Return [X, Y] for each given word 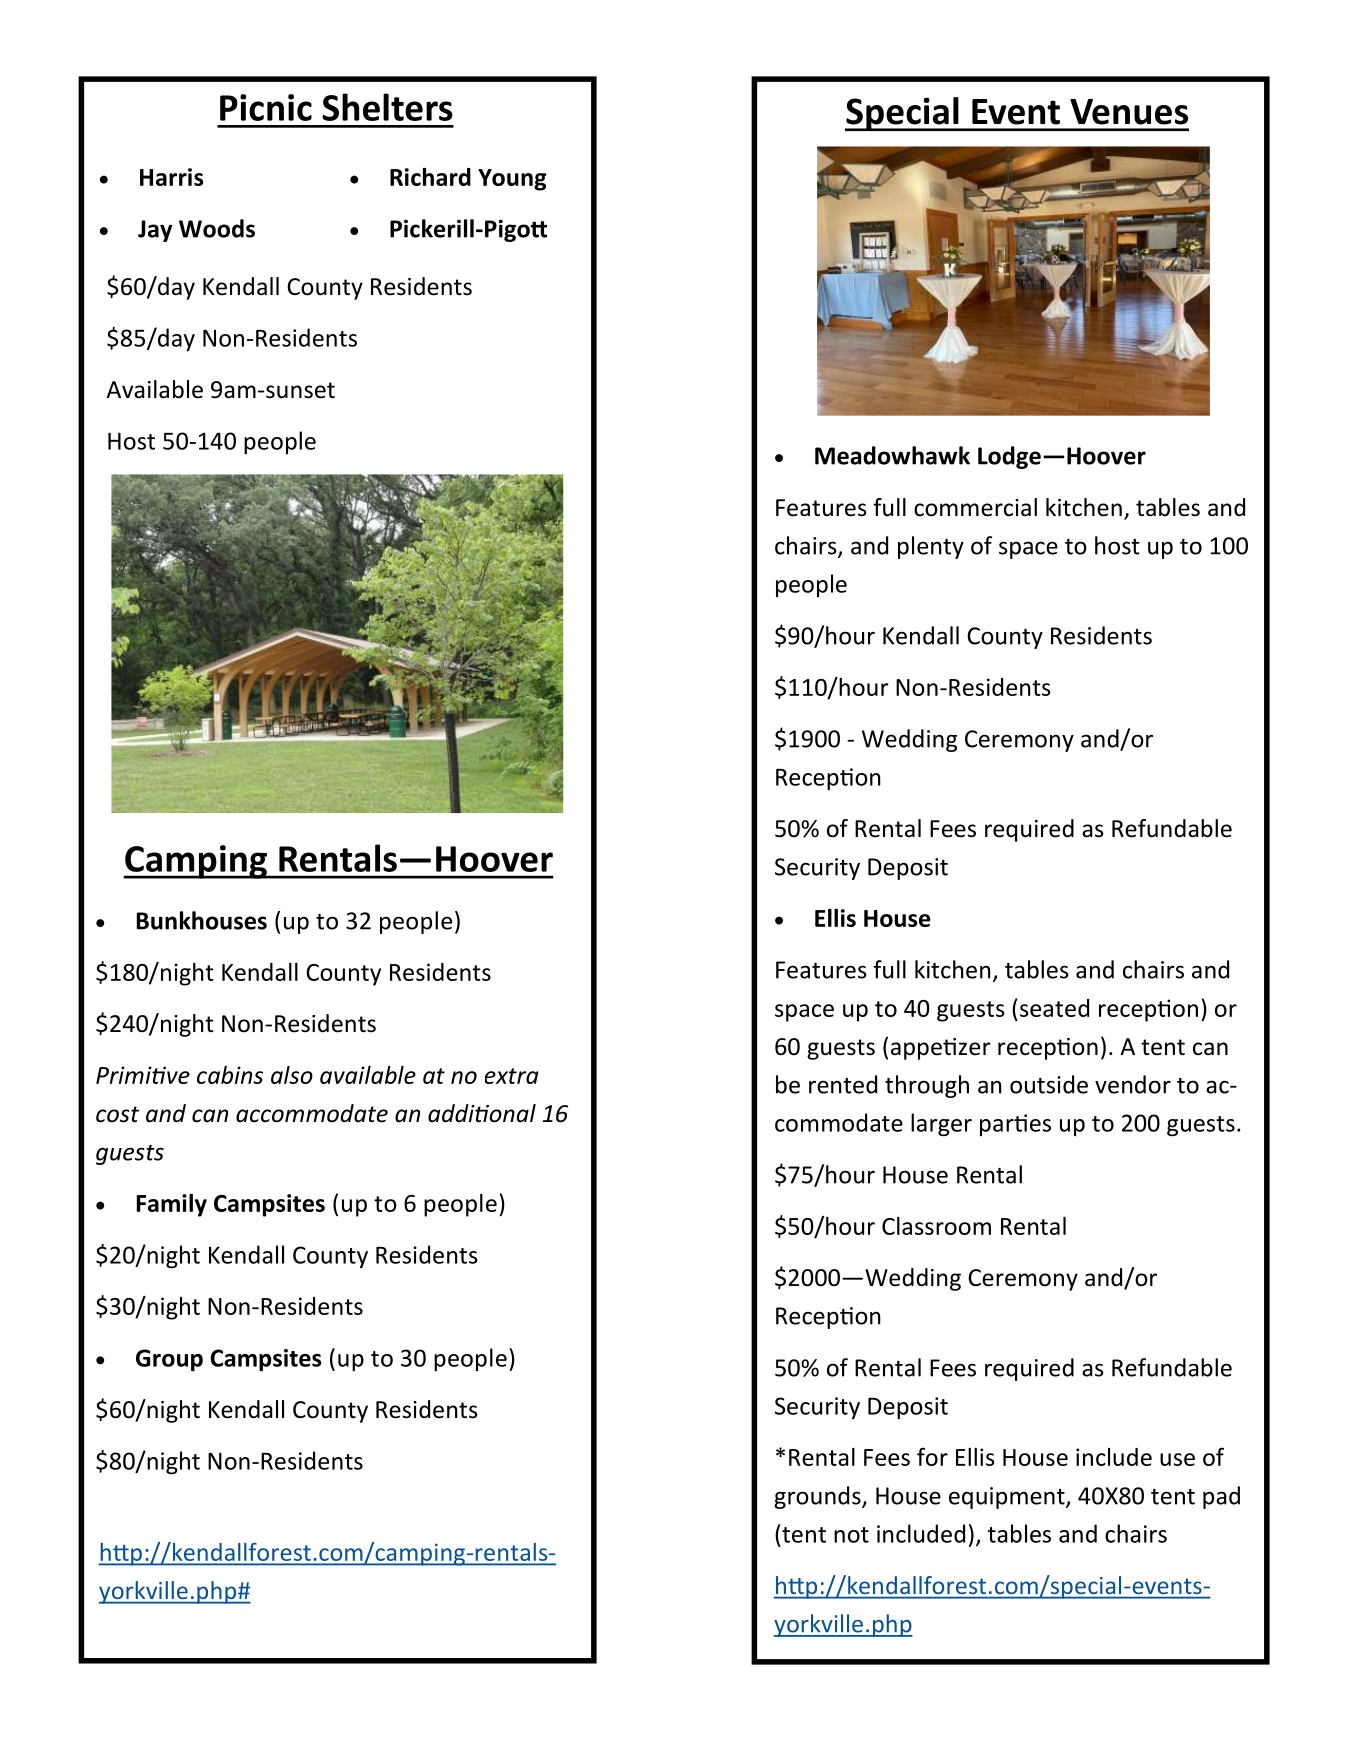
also [292, 1075]
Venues [1129, 112]
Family [172, 1205]
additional [482, 1113]
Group [169, 1360]
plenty [931, 547]
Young [512, 180]
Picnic [266, 107]
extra [511, 1076]
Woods [217, 228]
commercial [975, 507]
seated [1054, 1008]
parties [1015, 1125]
